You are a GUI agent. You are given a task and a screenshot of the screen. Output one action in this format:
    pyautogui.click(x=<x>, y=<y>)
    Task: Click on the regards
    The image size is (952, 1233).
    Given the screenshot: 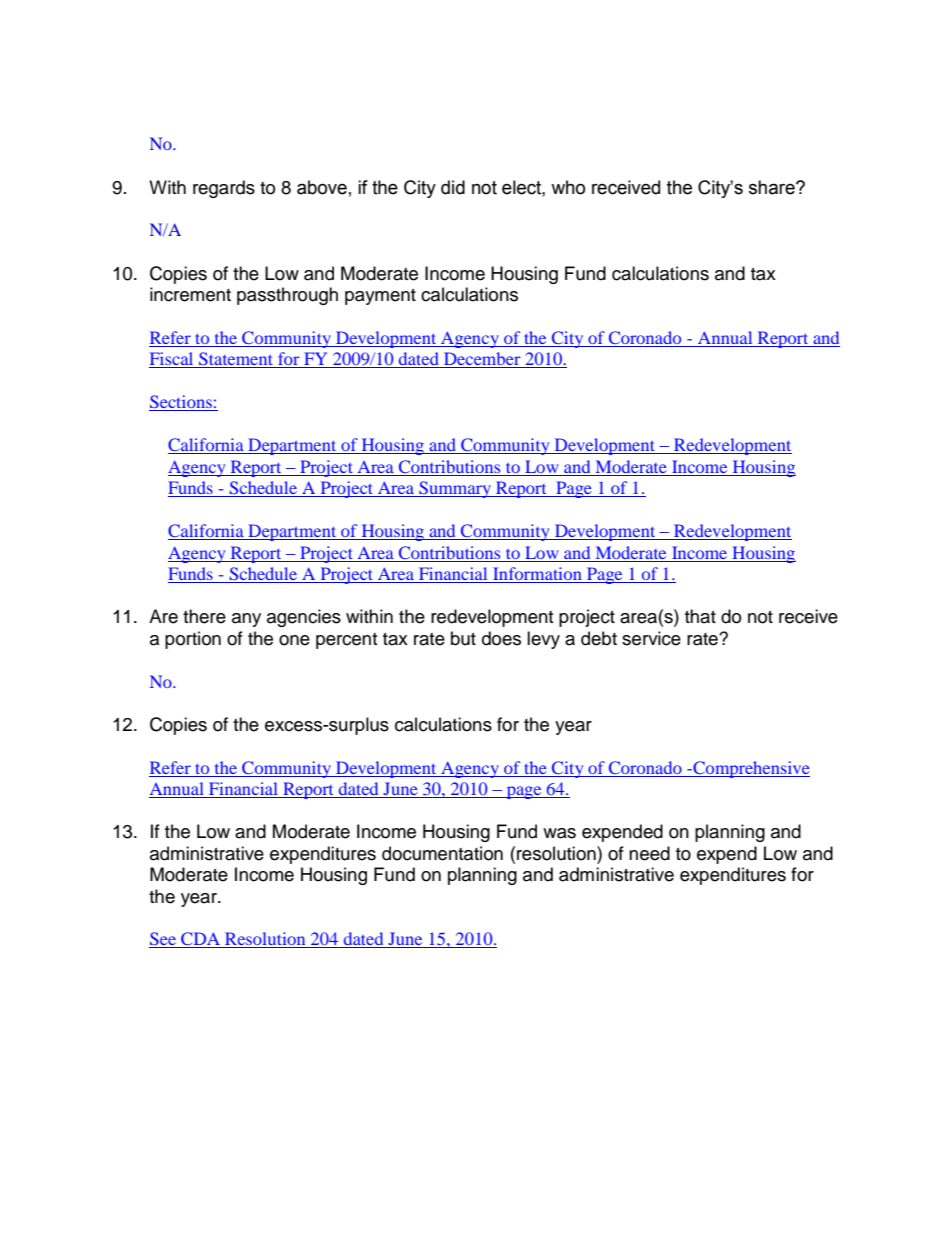 What is the action you would take?
    pyautogui.click(x=224, y=189)
